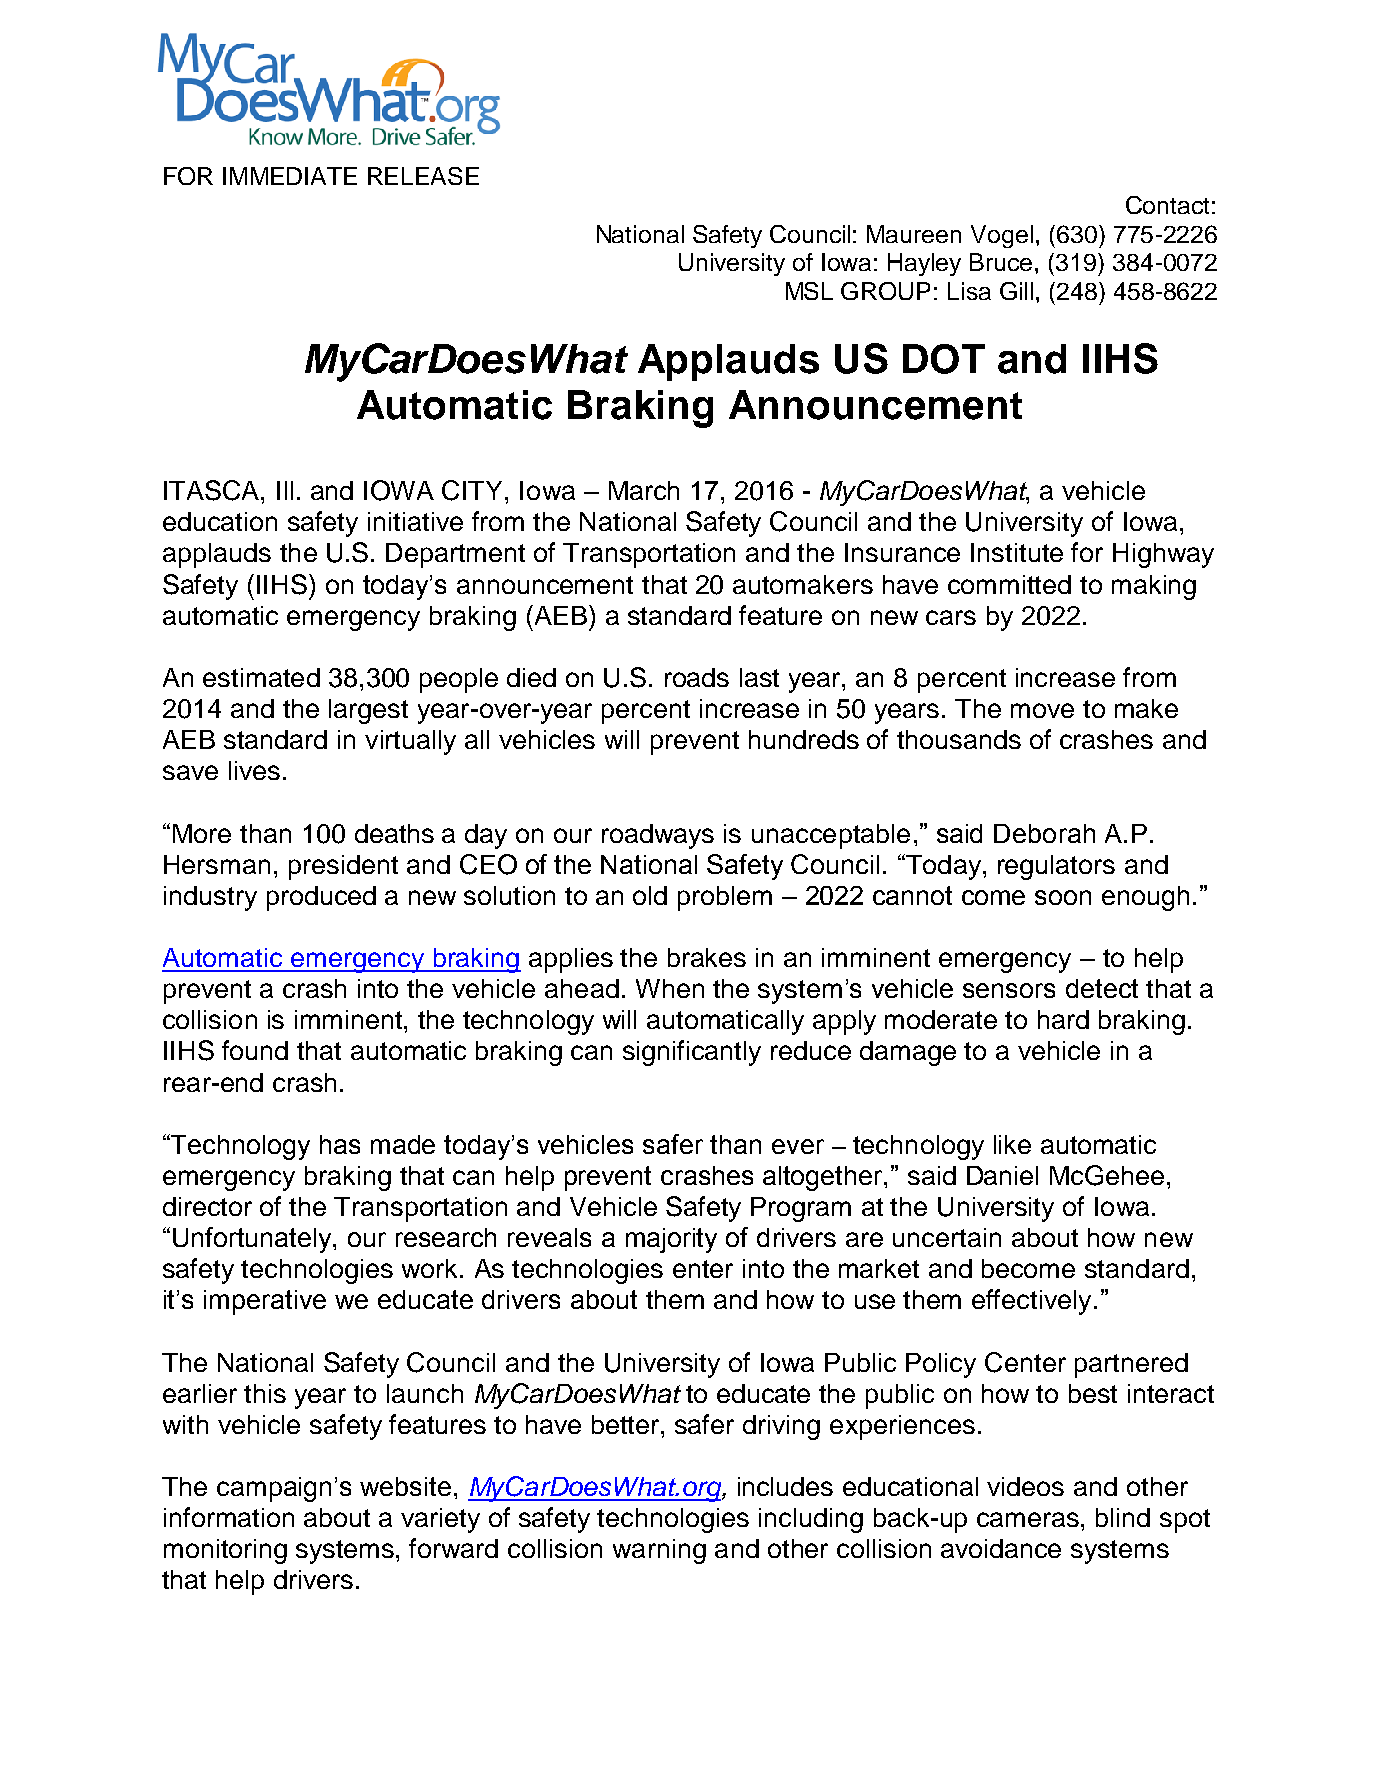 This screenshot has height=1786, width=1380. Describe the element at coordinates (340, 1144) in the screenshot. I see `has` at that location.
